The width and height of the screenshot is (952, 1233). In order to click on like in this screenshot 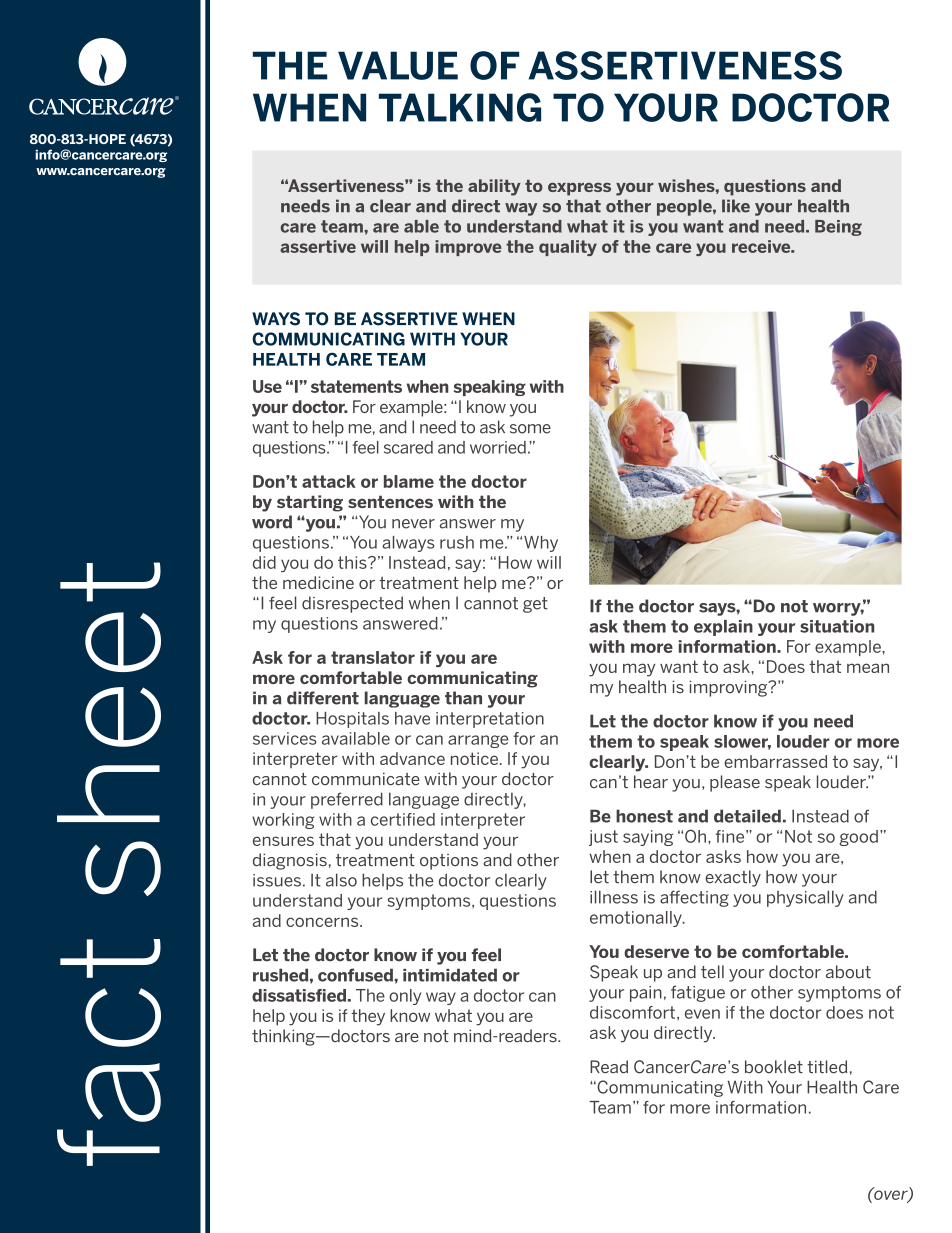, I will do `click(736, 206)`.
